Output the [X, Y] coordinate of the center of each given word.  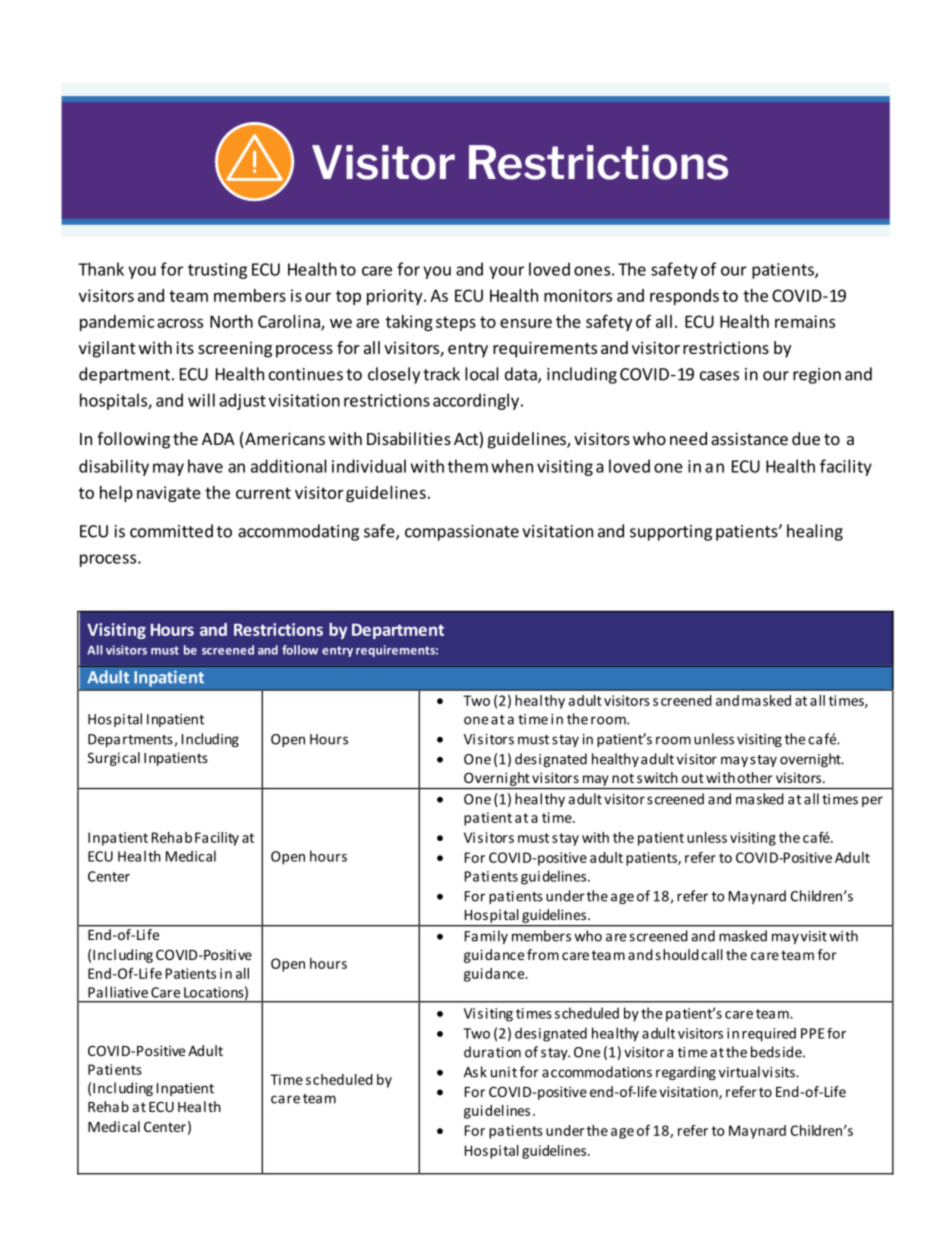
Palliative [118, 992]
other [755, 777]
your [506, 272]
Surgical [114, 759]
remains [805, 321]
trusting [217, 271]
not [623, 778]
